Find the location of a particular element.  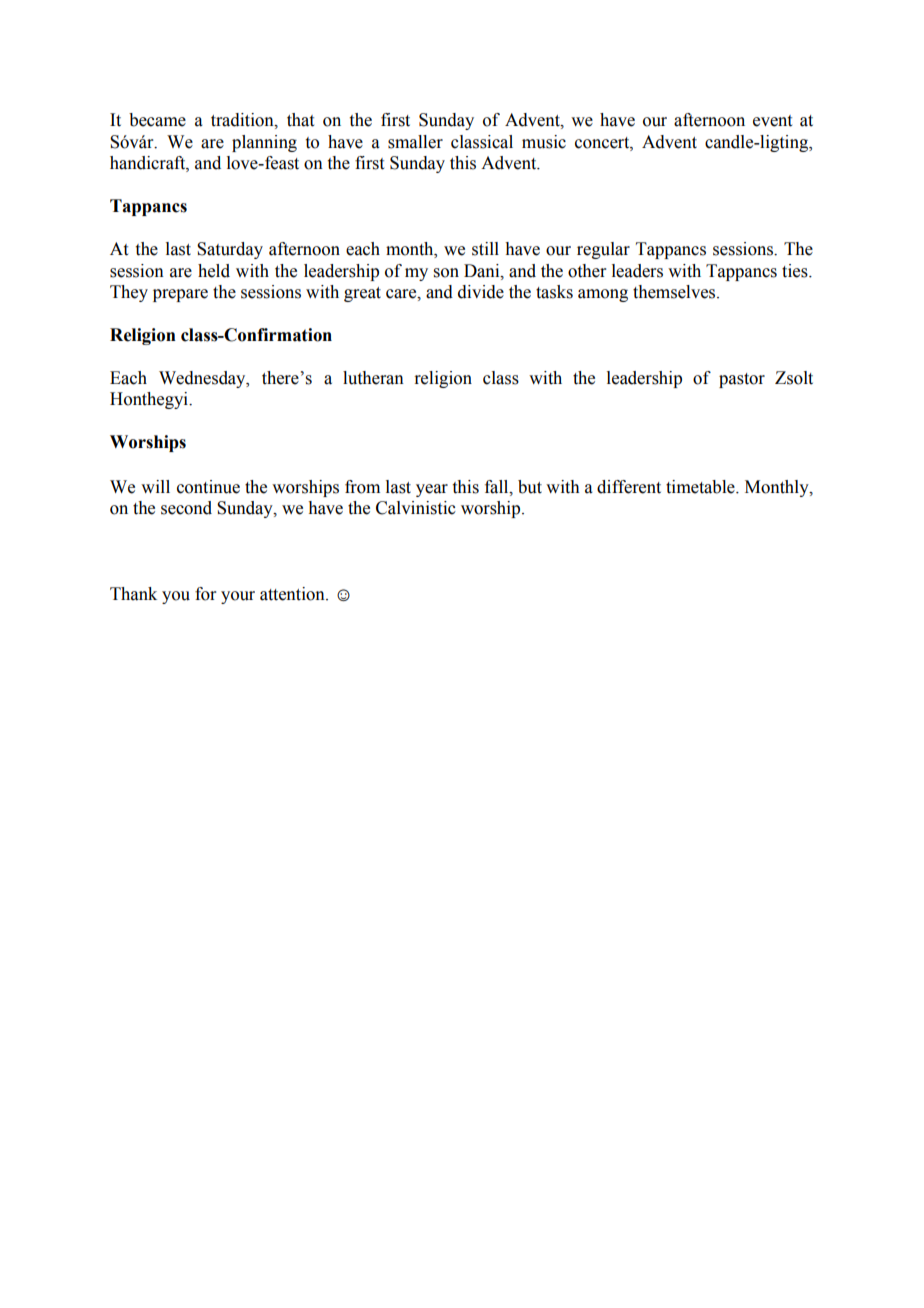

event is located at coordinates (772, 121).
